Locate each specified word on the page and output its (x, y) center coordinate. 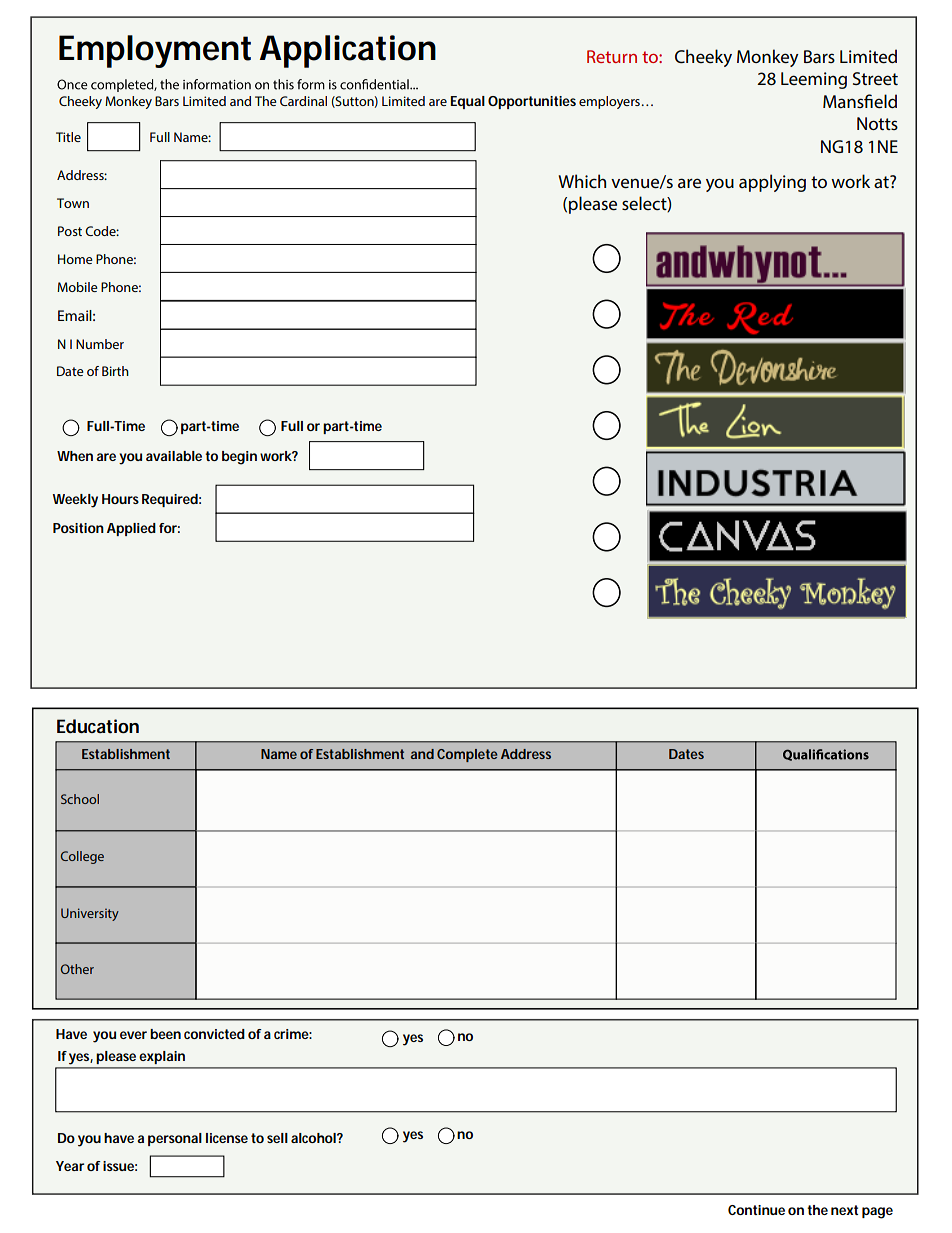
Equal (467, 102)
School (80, 799)
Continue (756, 1210)
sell (277, 1138)
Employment (155, 51)
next (844, 1210)
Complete (467, 755)
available (174, 456)
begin (239, 458)
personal (175, 1139)
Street (875, 78)
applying (772, 183)
